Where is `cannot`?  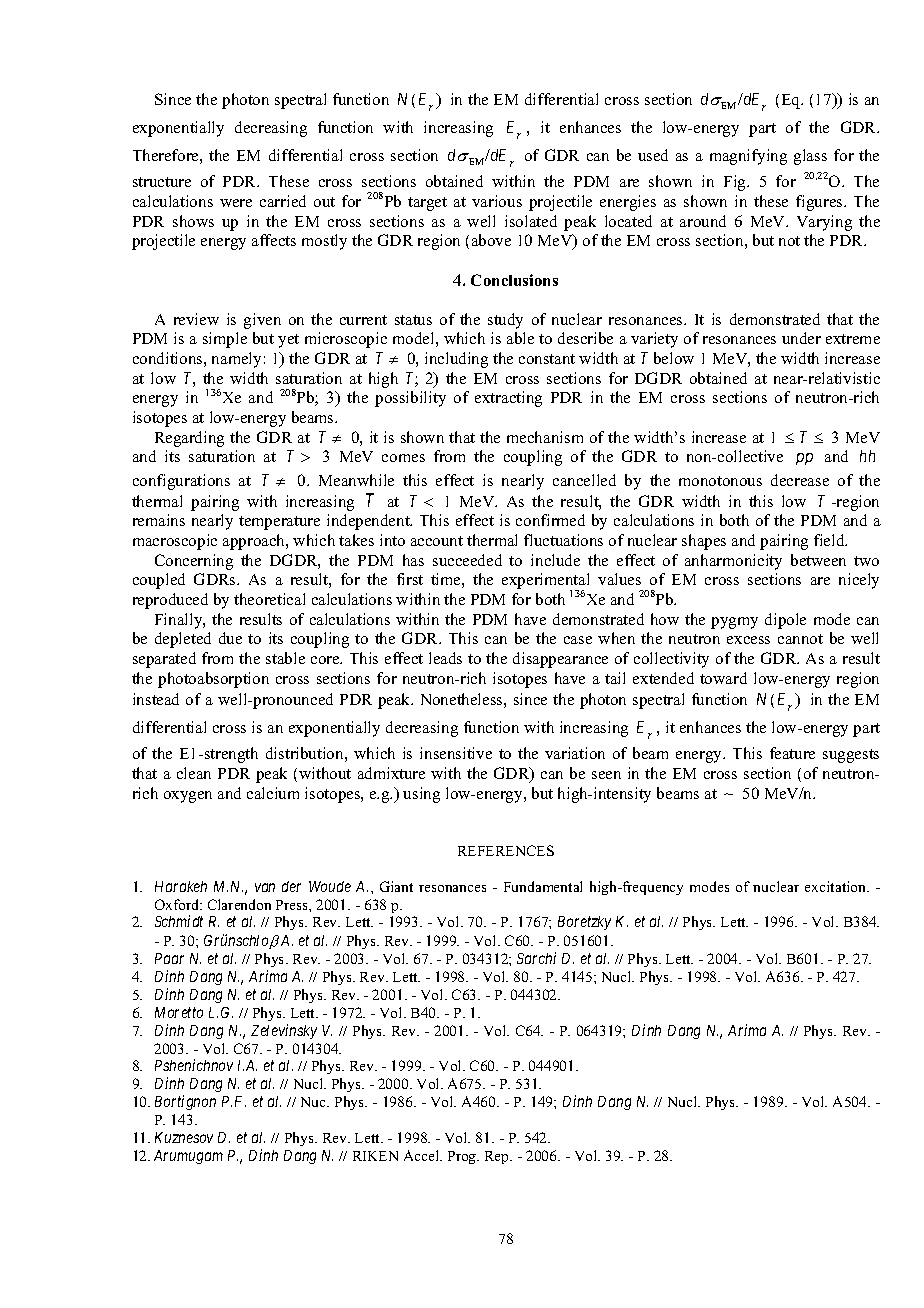 cannot is located at coordinates (800, 639).
